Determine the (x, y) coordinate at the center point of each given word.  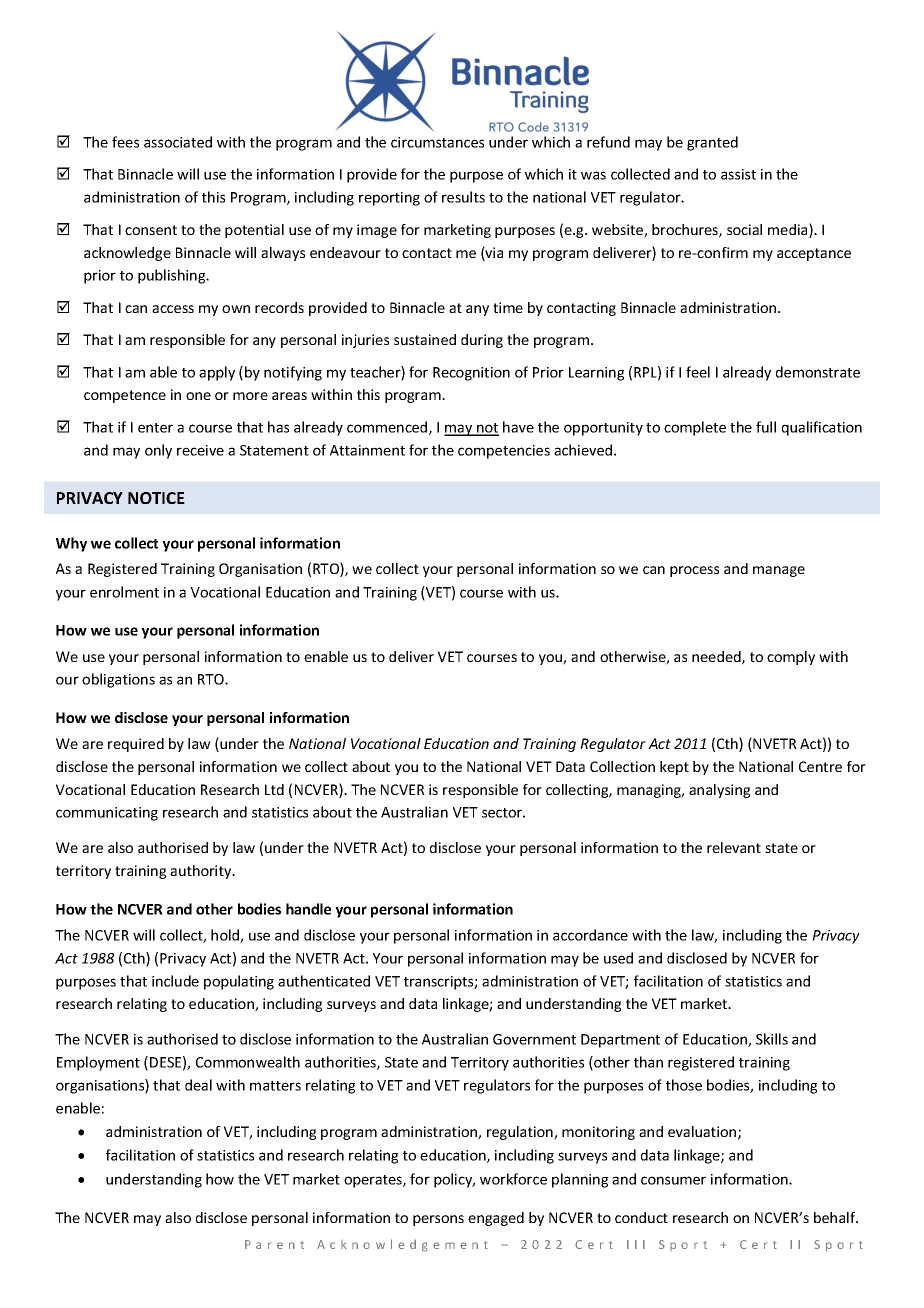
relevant (734, 847)
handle (308, 909)
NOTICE (156, 498)
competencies (504, 452)
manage (779, 571)
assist (738, 174)
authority (202, 872)
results (463, 197)
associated (178, 142)
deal (198, 1085)
